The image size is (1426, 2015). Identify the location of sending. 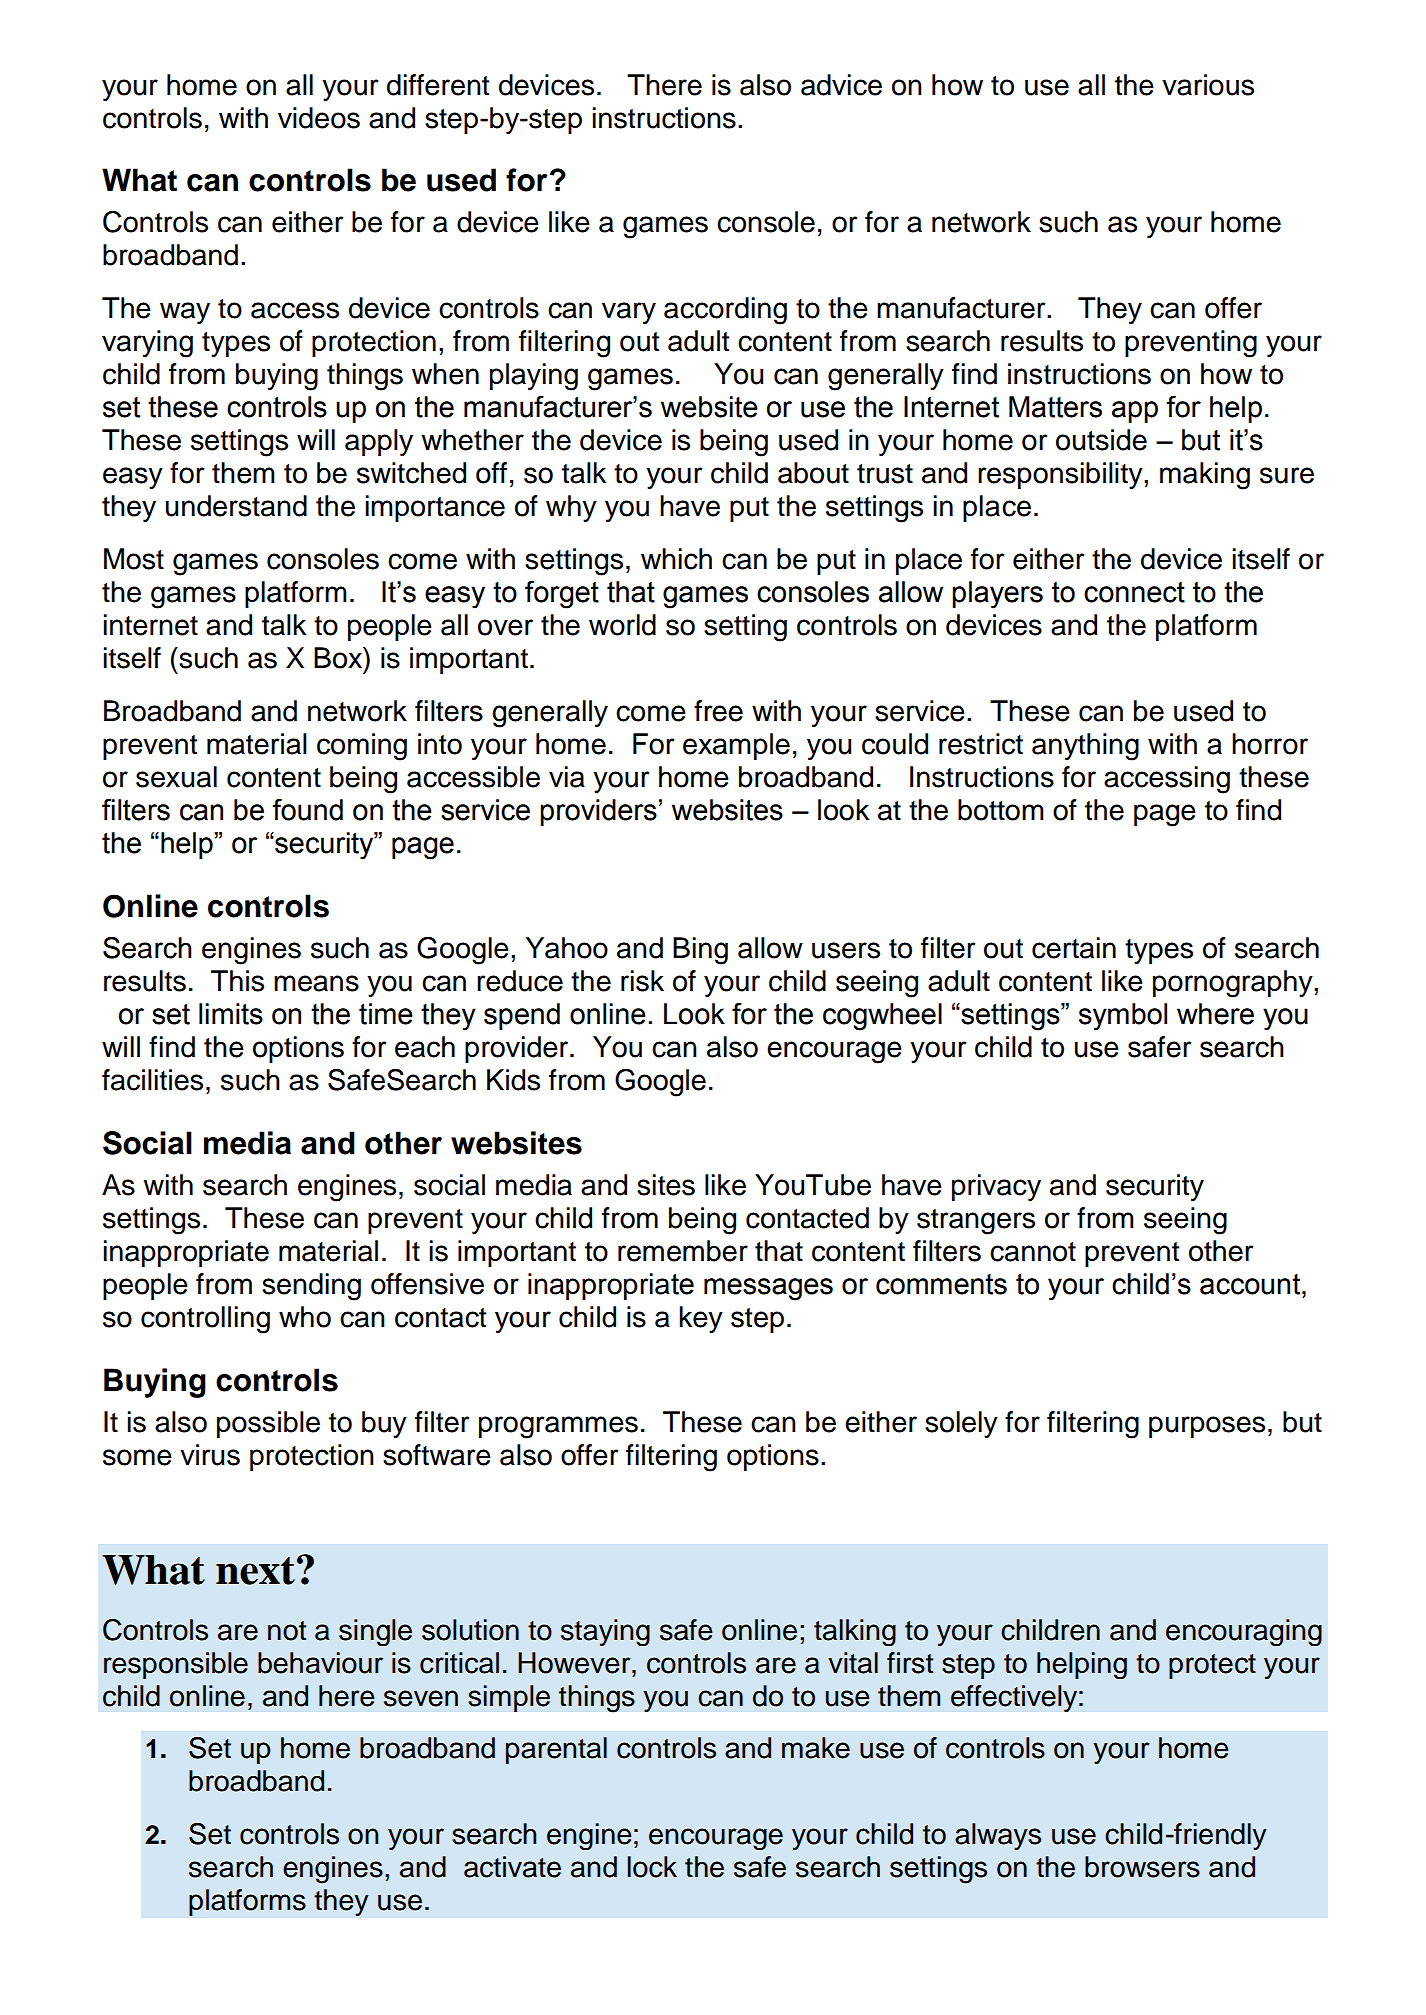
(311, 1287).
